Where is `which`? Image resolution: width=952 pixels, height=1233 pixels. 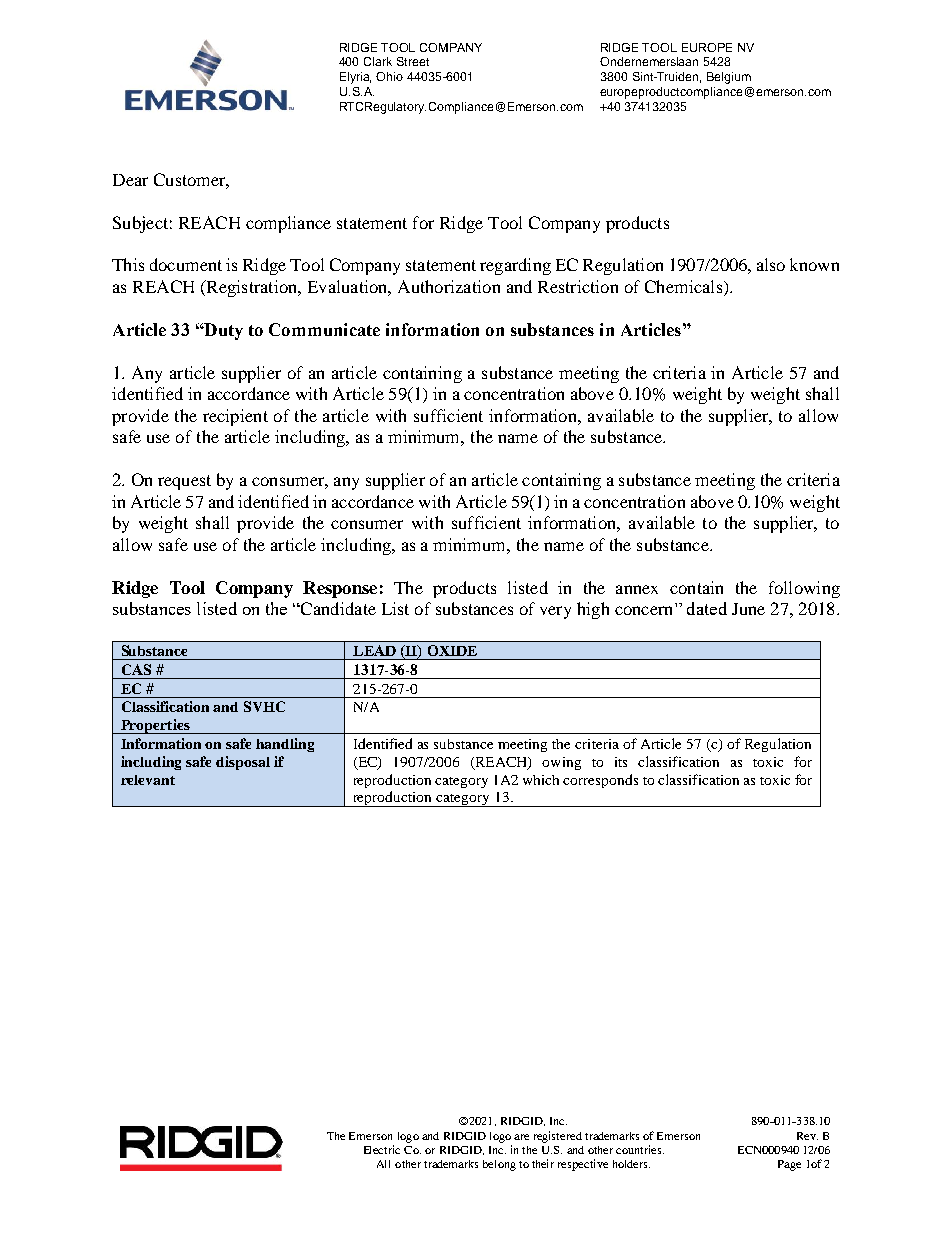
which is located at coordinates (541, 780).
